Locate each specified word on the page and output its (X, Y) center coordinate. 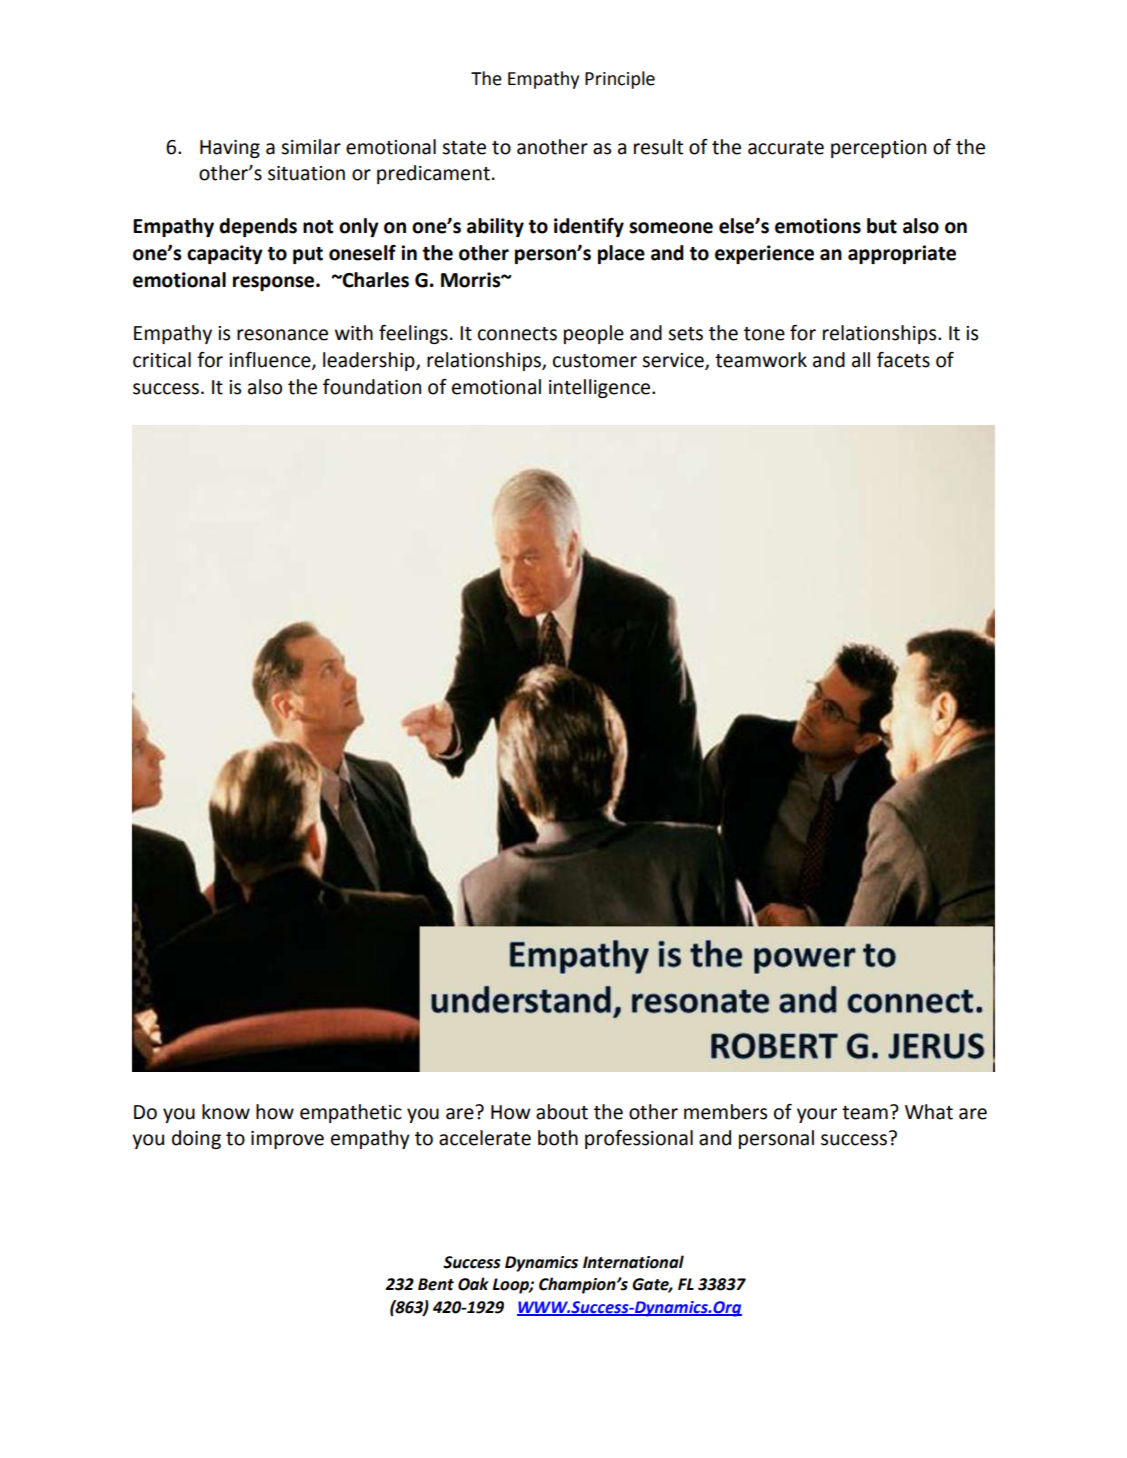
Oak (473, 1284)
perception (878, 149)
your (817, 1115)
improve (287, 1140)
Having (230, 149)
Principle (620, 80)
